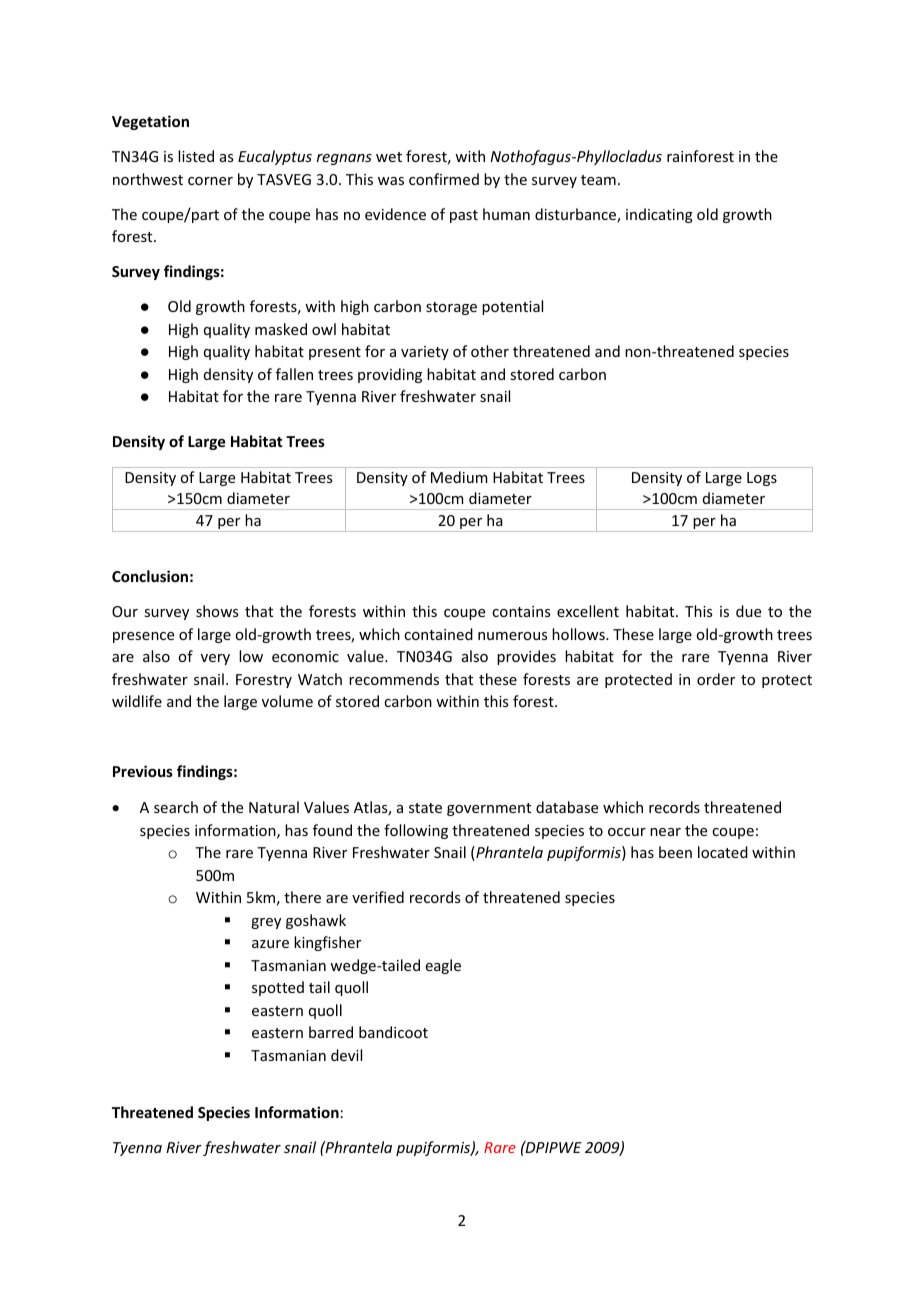 The width and height of the screenshot is (924, 1308). What do you see at coordinates (393, 1032) in the screenshot?
I see `bandicoot` at bounding box center [393, 1032].
